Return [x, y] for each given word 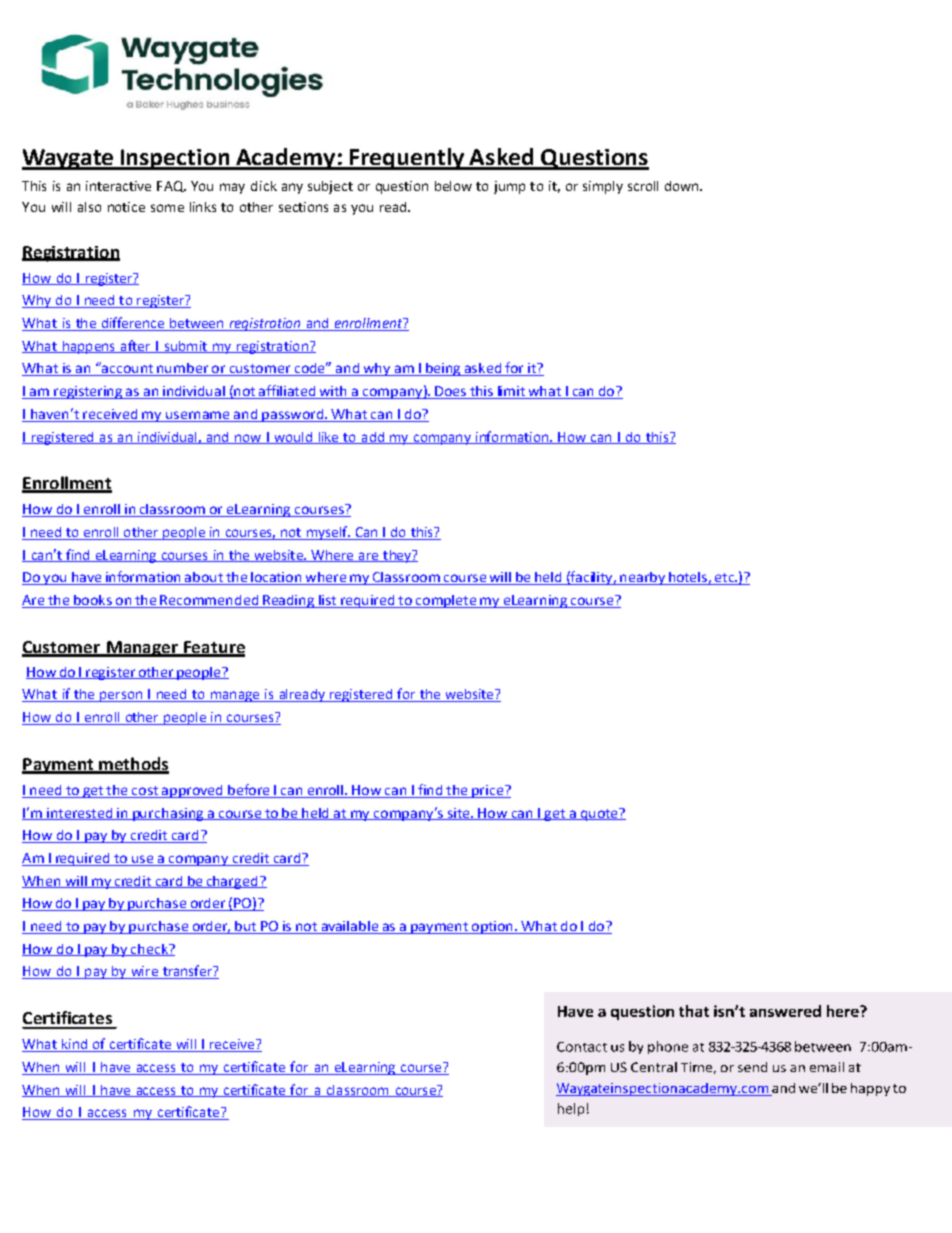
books [93, 601]
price [488, 791]
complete [445, 601]
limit [511, 392]
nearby [642, 578]
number [182, 369]
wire [144, 972]
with [333, 392]
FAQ [171, 186]
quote [599, 814]
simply [603, 187]
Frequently [406, 159]
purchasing [168, 814]
